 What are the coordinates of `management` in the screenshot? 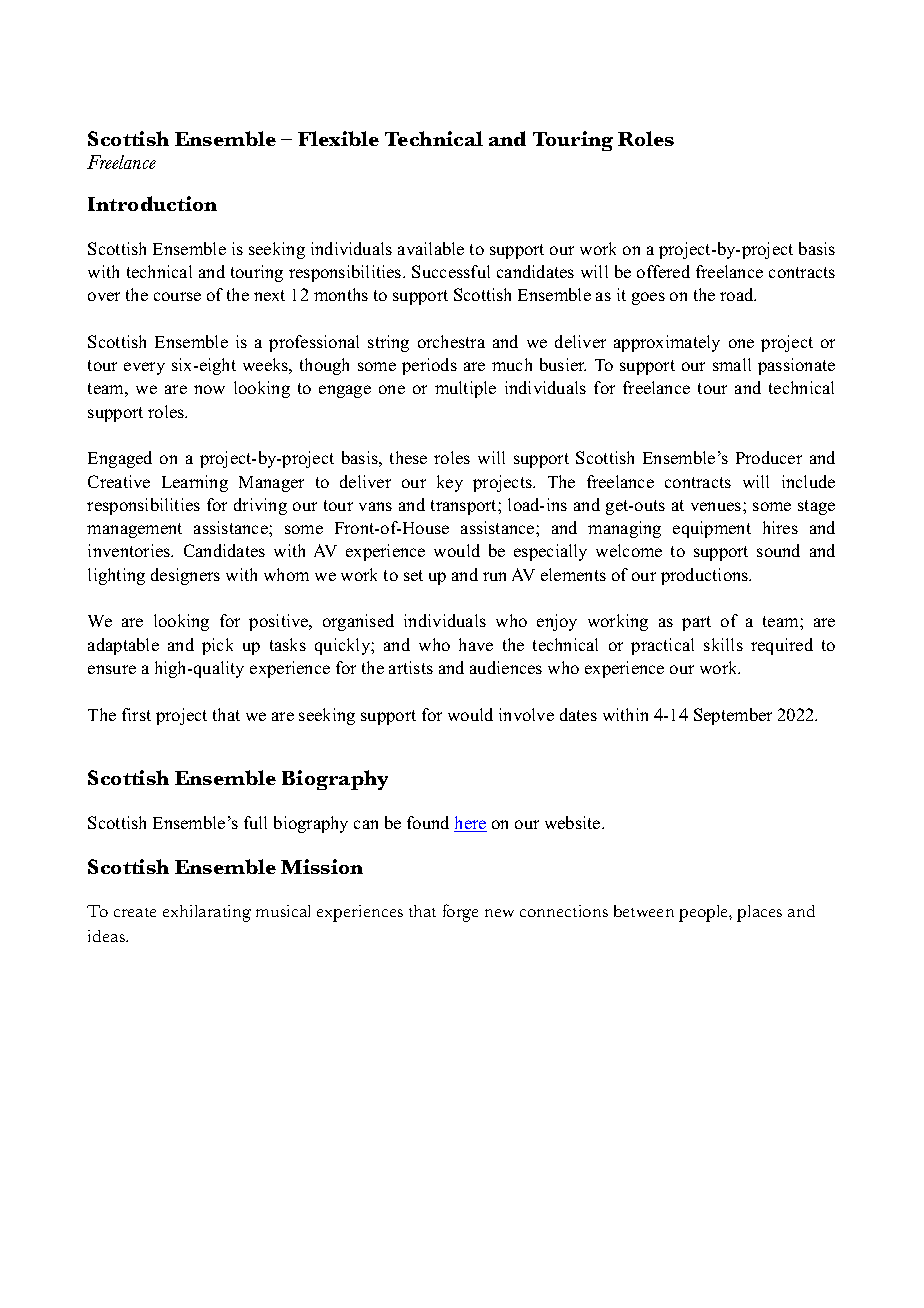 It's located at (134, 530).
